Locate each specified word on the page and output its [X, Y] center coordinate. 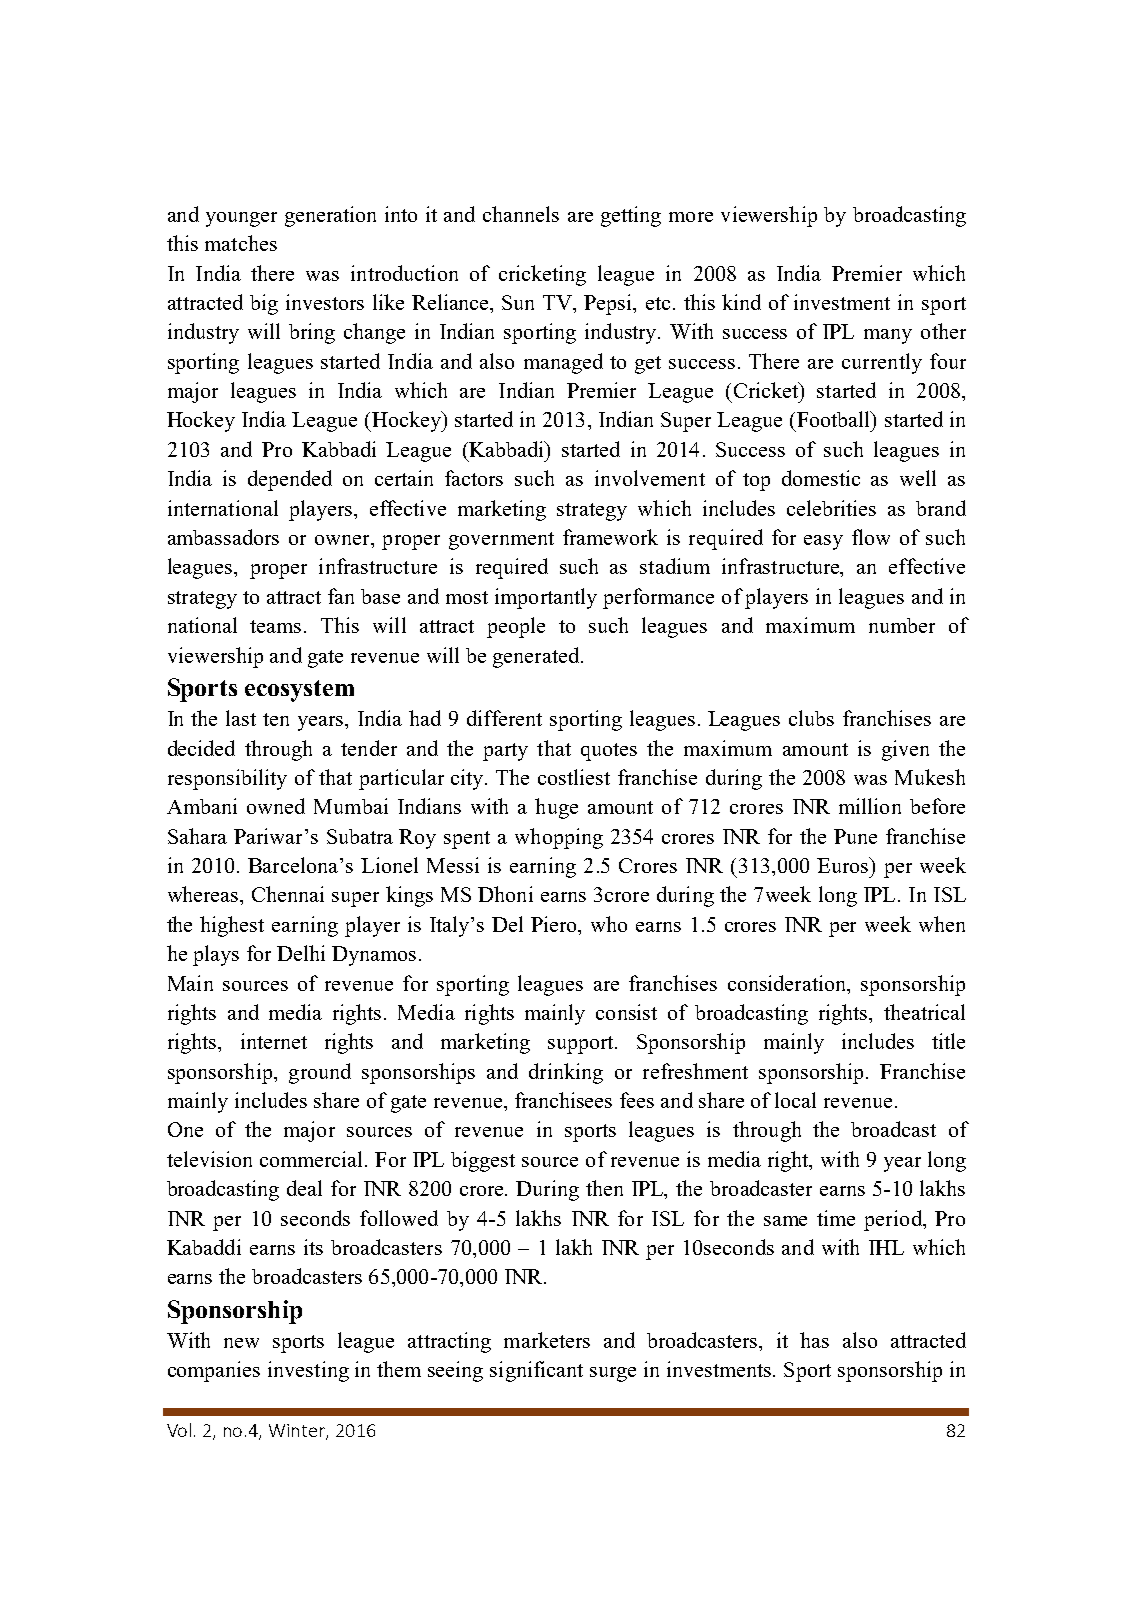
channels [521, 214]
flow [871, 537]
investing [308, 1371]
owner [343, 540]
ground [320, 1073]
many [888, 336]
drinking [566, 1073]
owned [276, 806]
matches [241, 243]
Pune [855, 836]
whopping [559, 838]
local [795, 1100]
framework [610, 537]
